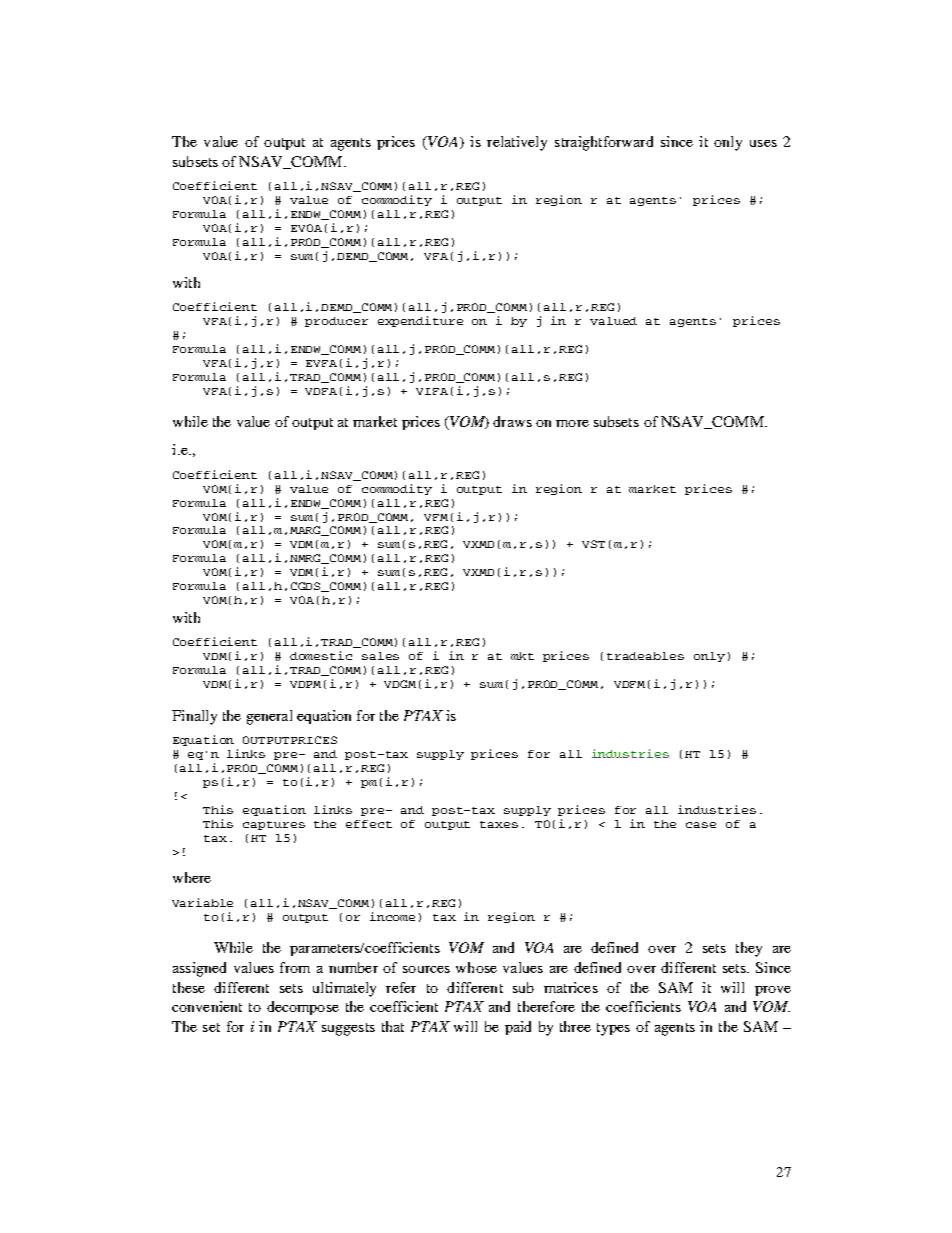  What do you see at coordinates (701, 825) in the screenshot?
I see `case` at bounding box center [701, 825].
